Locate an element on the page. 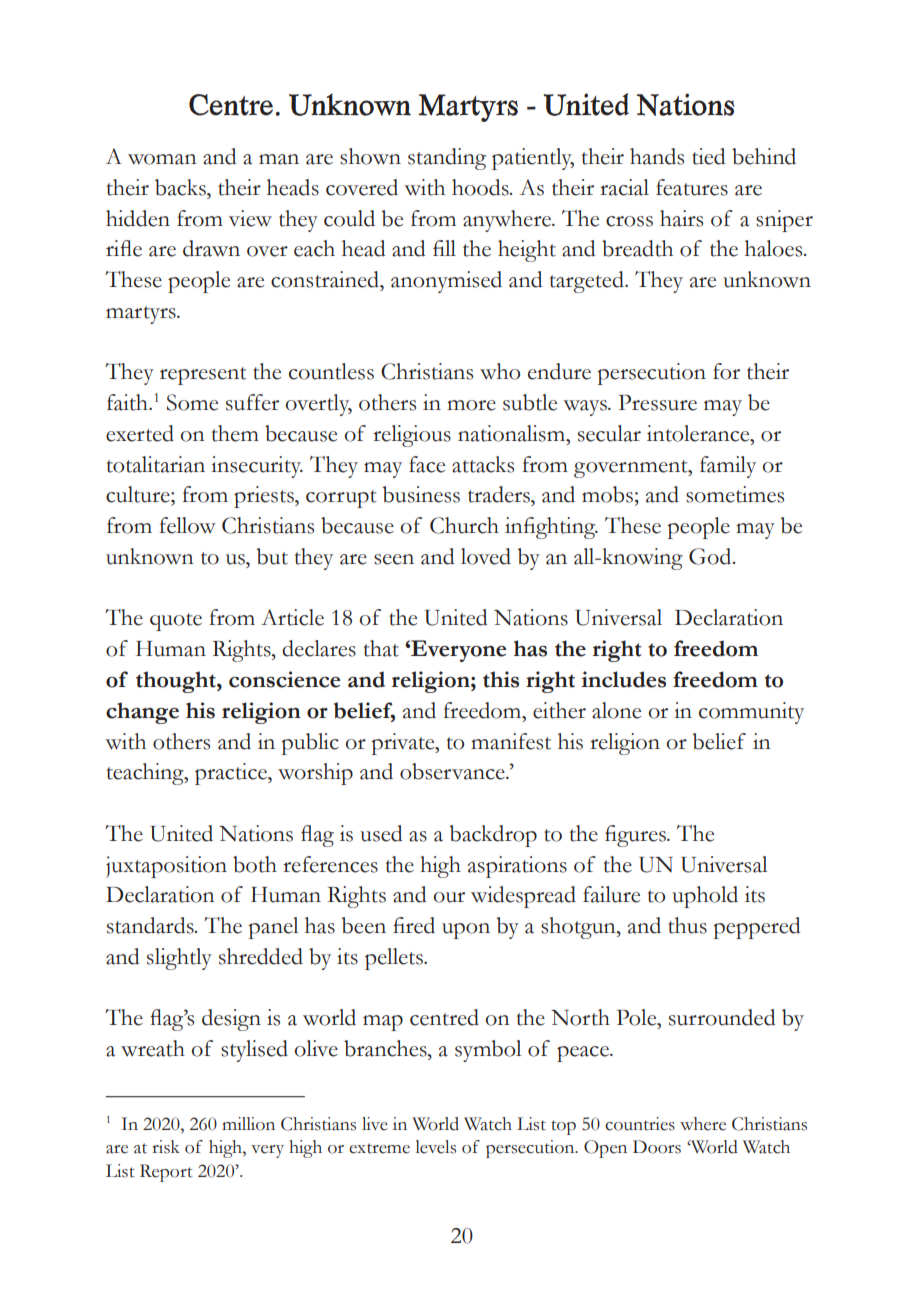 The image size is (924, 1308). backdrop is located at coordinates (493, 836).
